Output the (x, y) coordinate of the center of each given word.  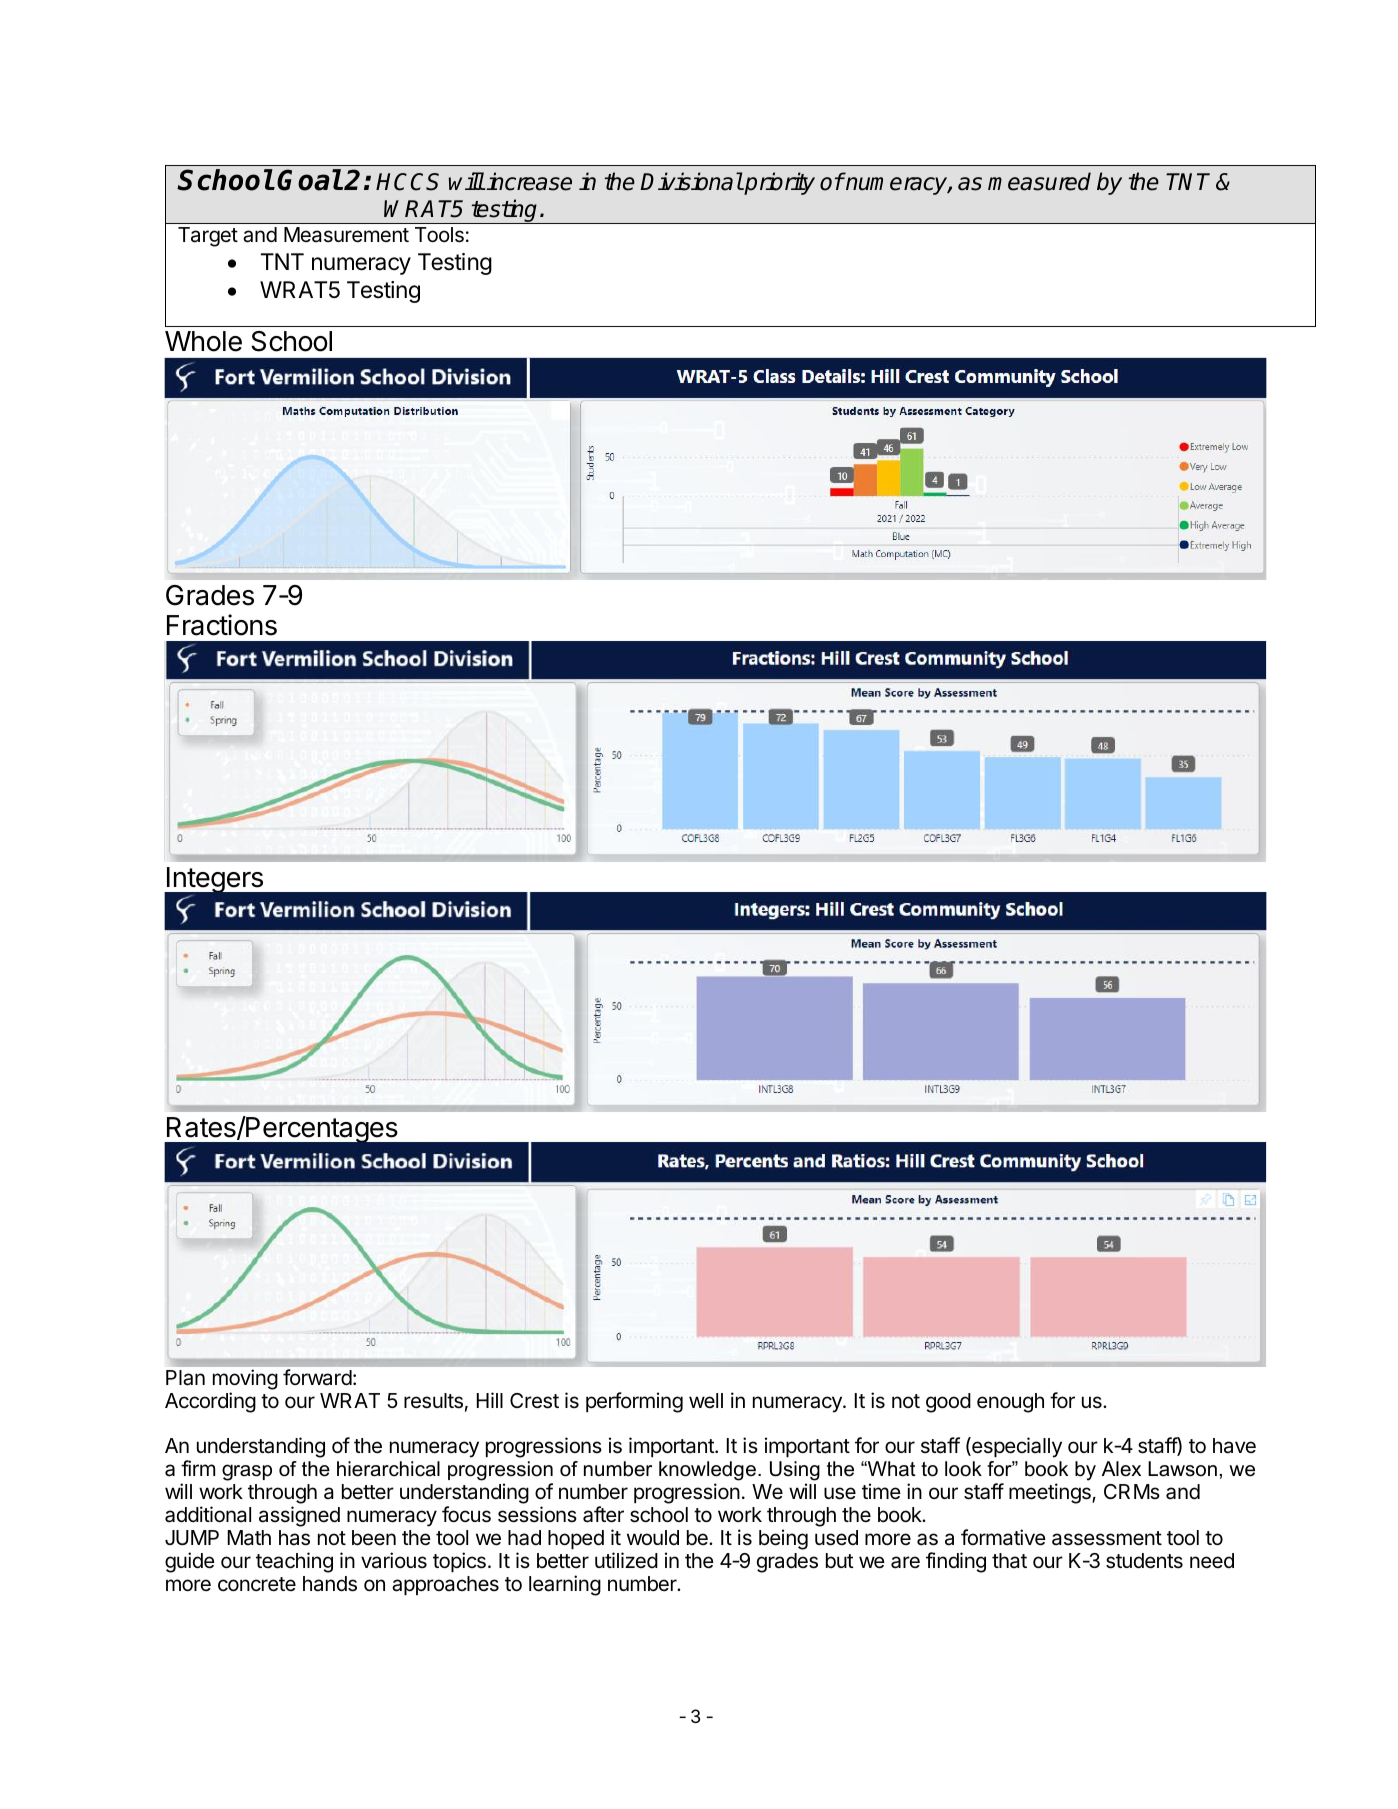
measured (1039, 181)
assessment (1107, 1538)
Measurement (346, 235)
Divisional (691, 181)
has (294, 1538)
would (653, 1537)
